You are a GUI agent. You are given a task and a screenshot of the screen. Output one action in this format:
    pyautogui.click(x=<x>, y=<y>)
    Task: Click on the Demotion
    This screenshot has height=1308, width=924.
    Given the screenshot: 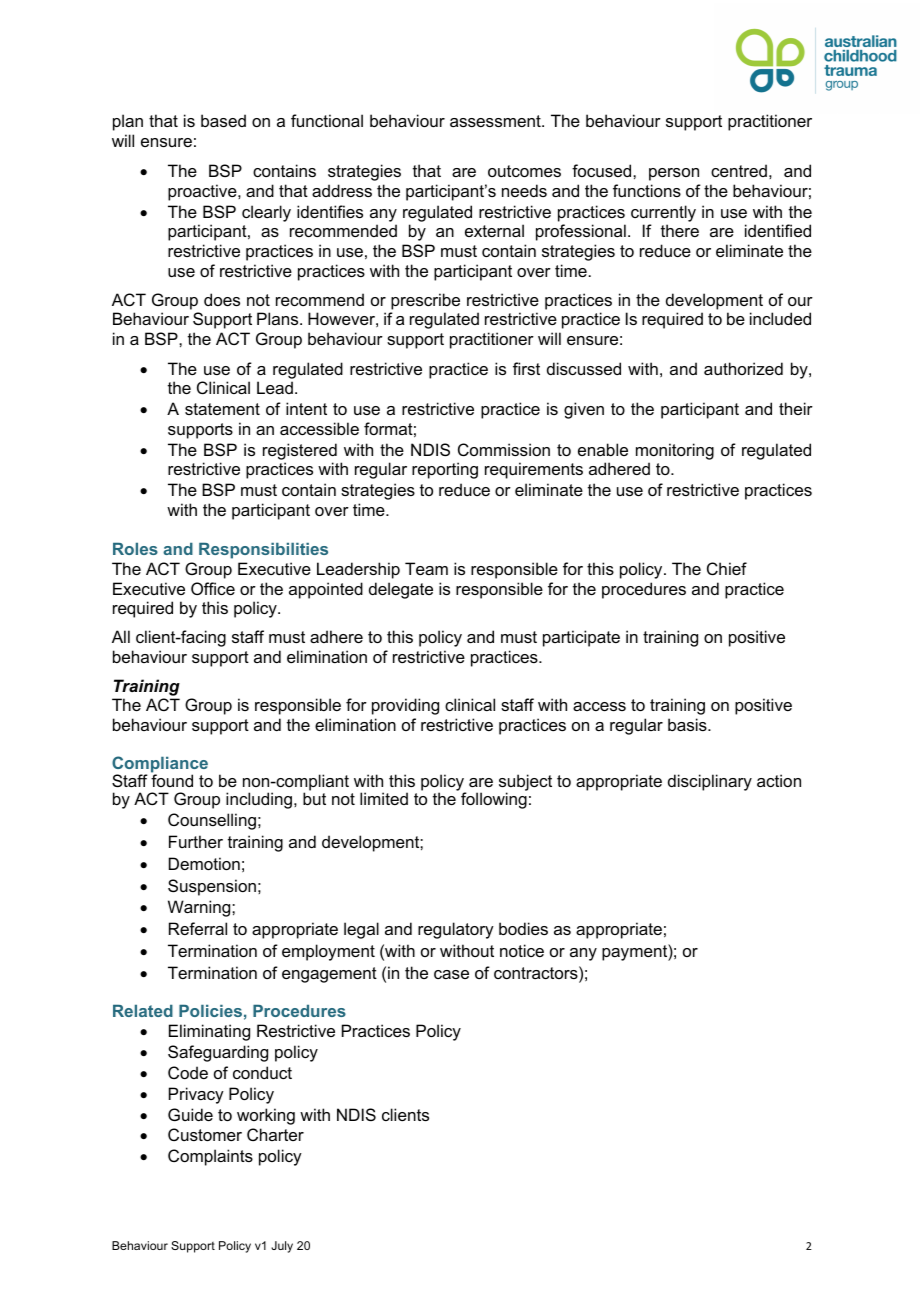 What is the action you would take?
    pyautogui.click(x=204, y=863)
